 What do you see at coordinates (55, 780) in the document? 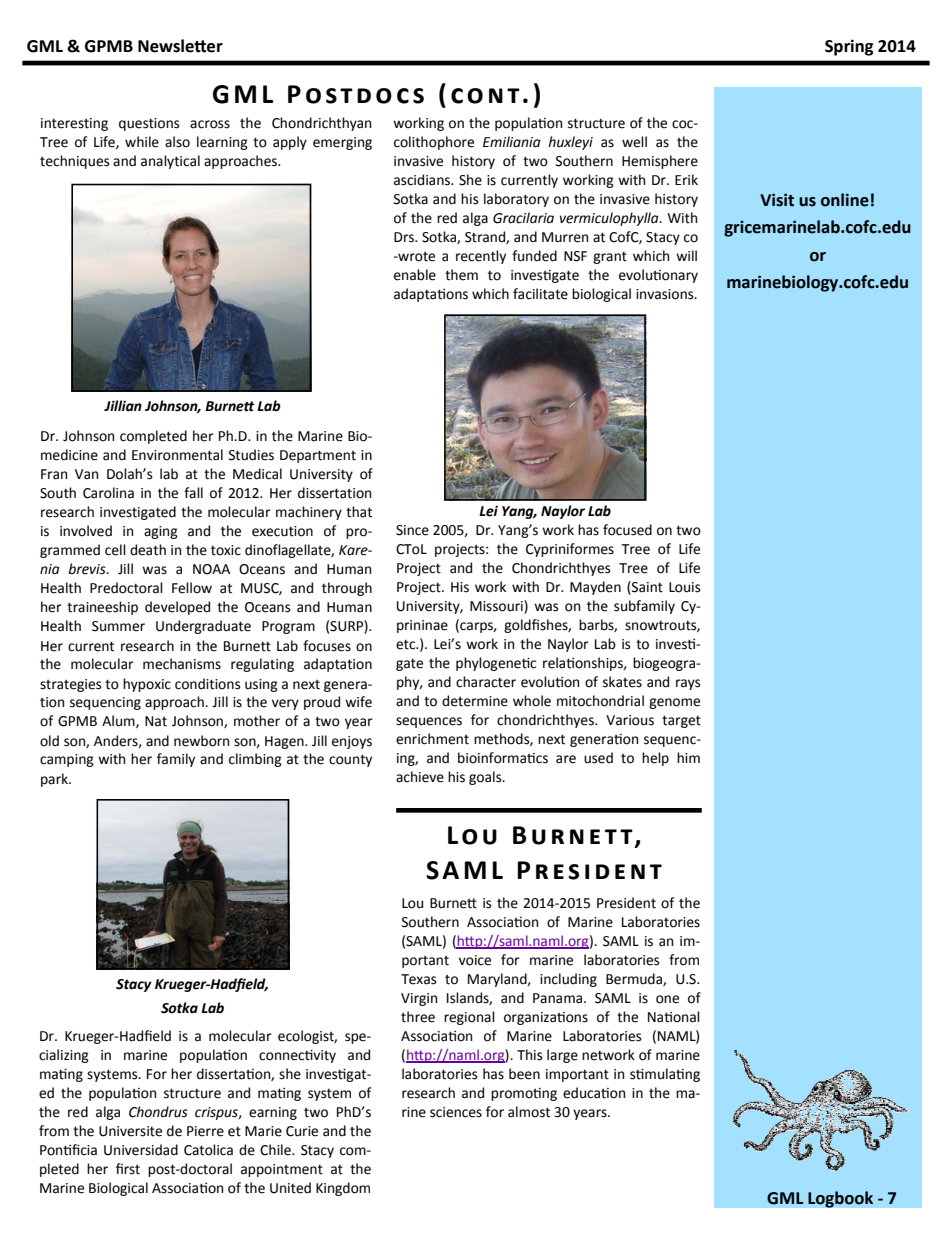
I see `park` at bounding box center [55, 780].
